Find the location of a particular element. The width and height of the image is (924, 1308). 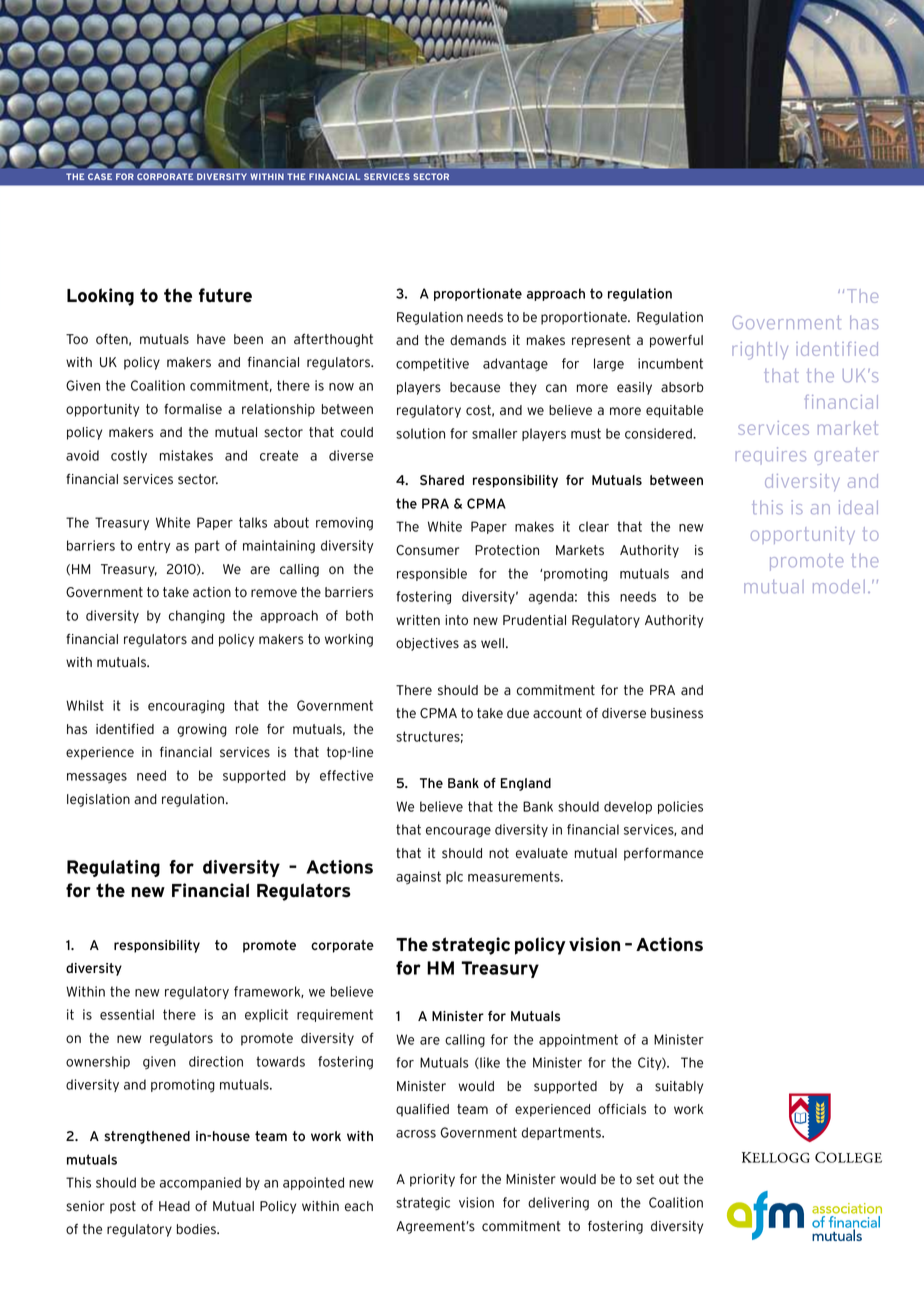

performance is located at coordinates (663, 854).
